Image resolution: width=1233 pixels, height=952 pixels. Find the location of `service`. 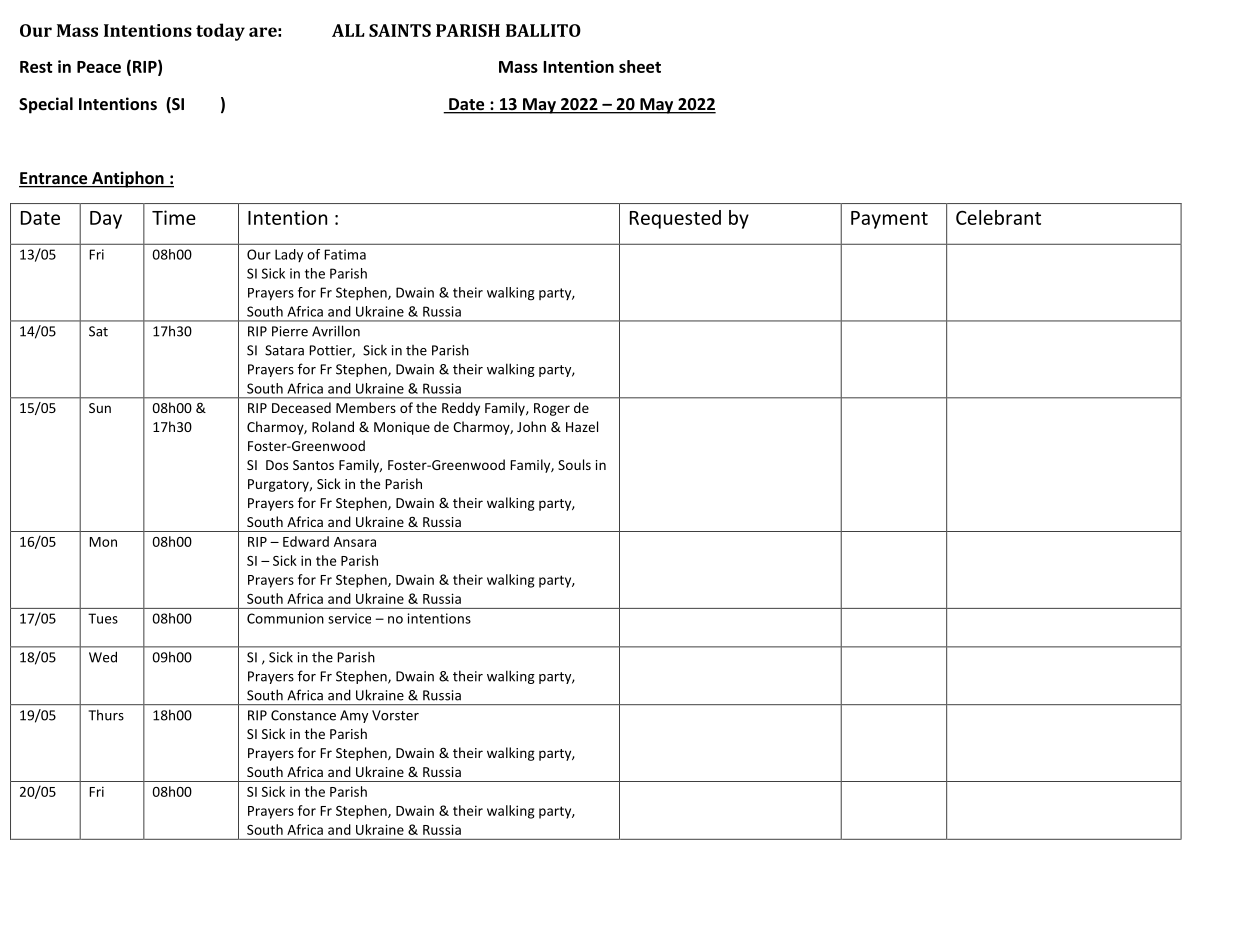

service is located at coordinates (349, 618).
